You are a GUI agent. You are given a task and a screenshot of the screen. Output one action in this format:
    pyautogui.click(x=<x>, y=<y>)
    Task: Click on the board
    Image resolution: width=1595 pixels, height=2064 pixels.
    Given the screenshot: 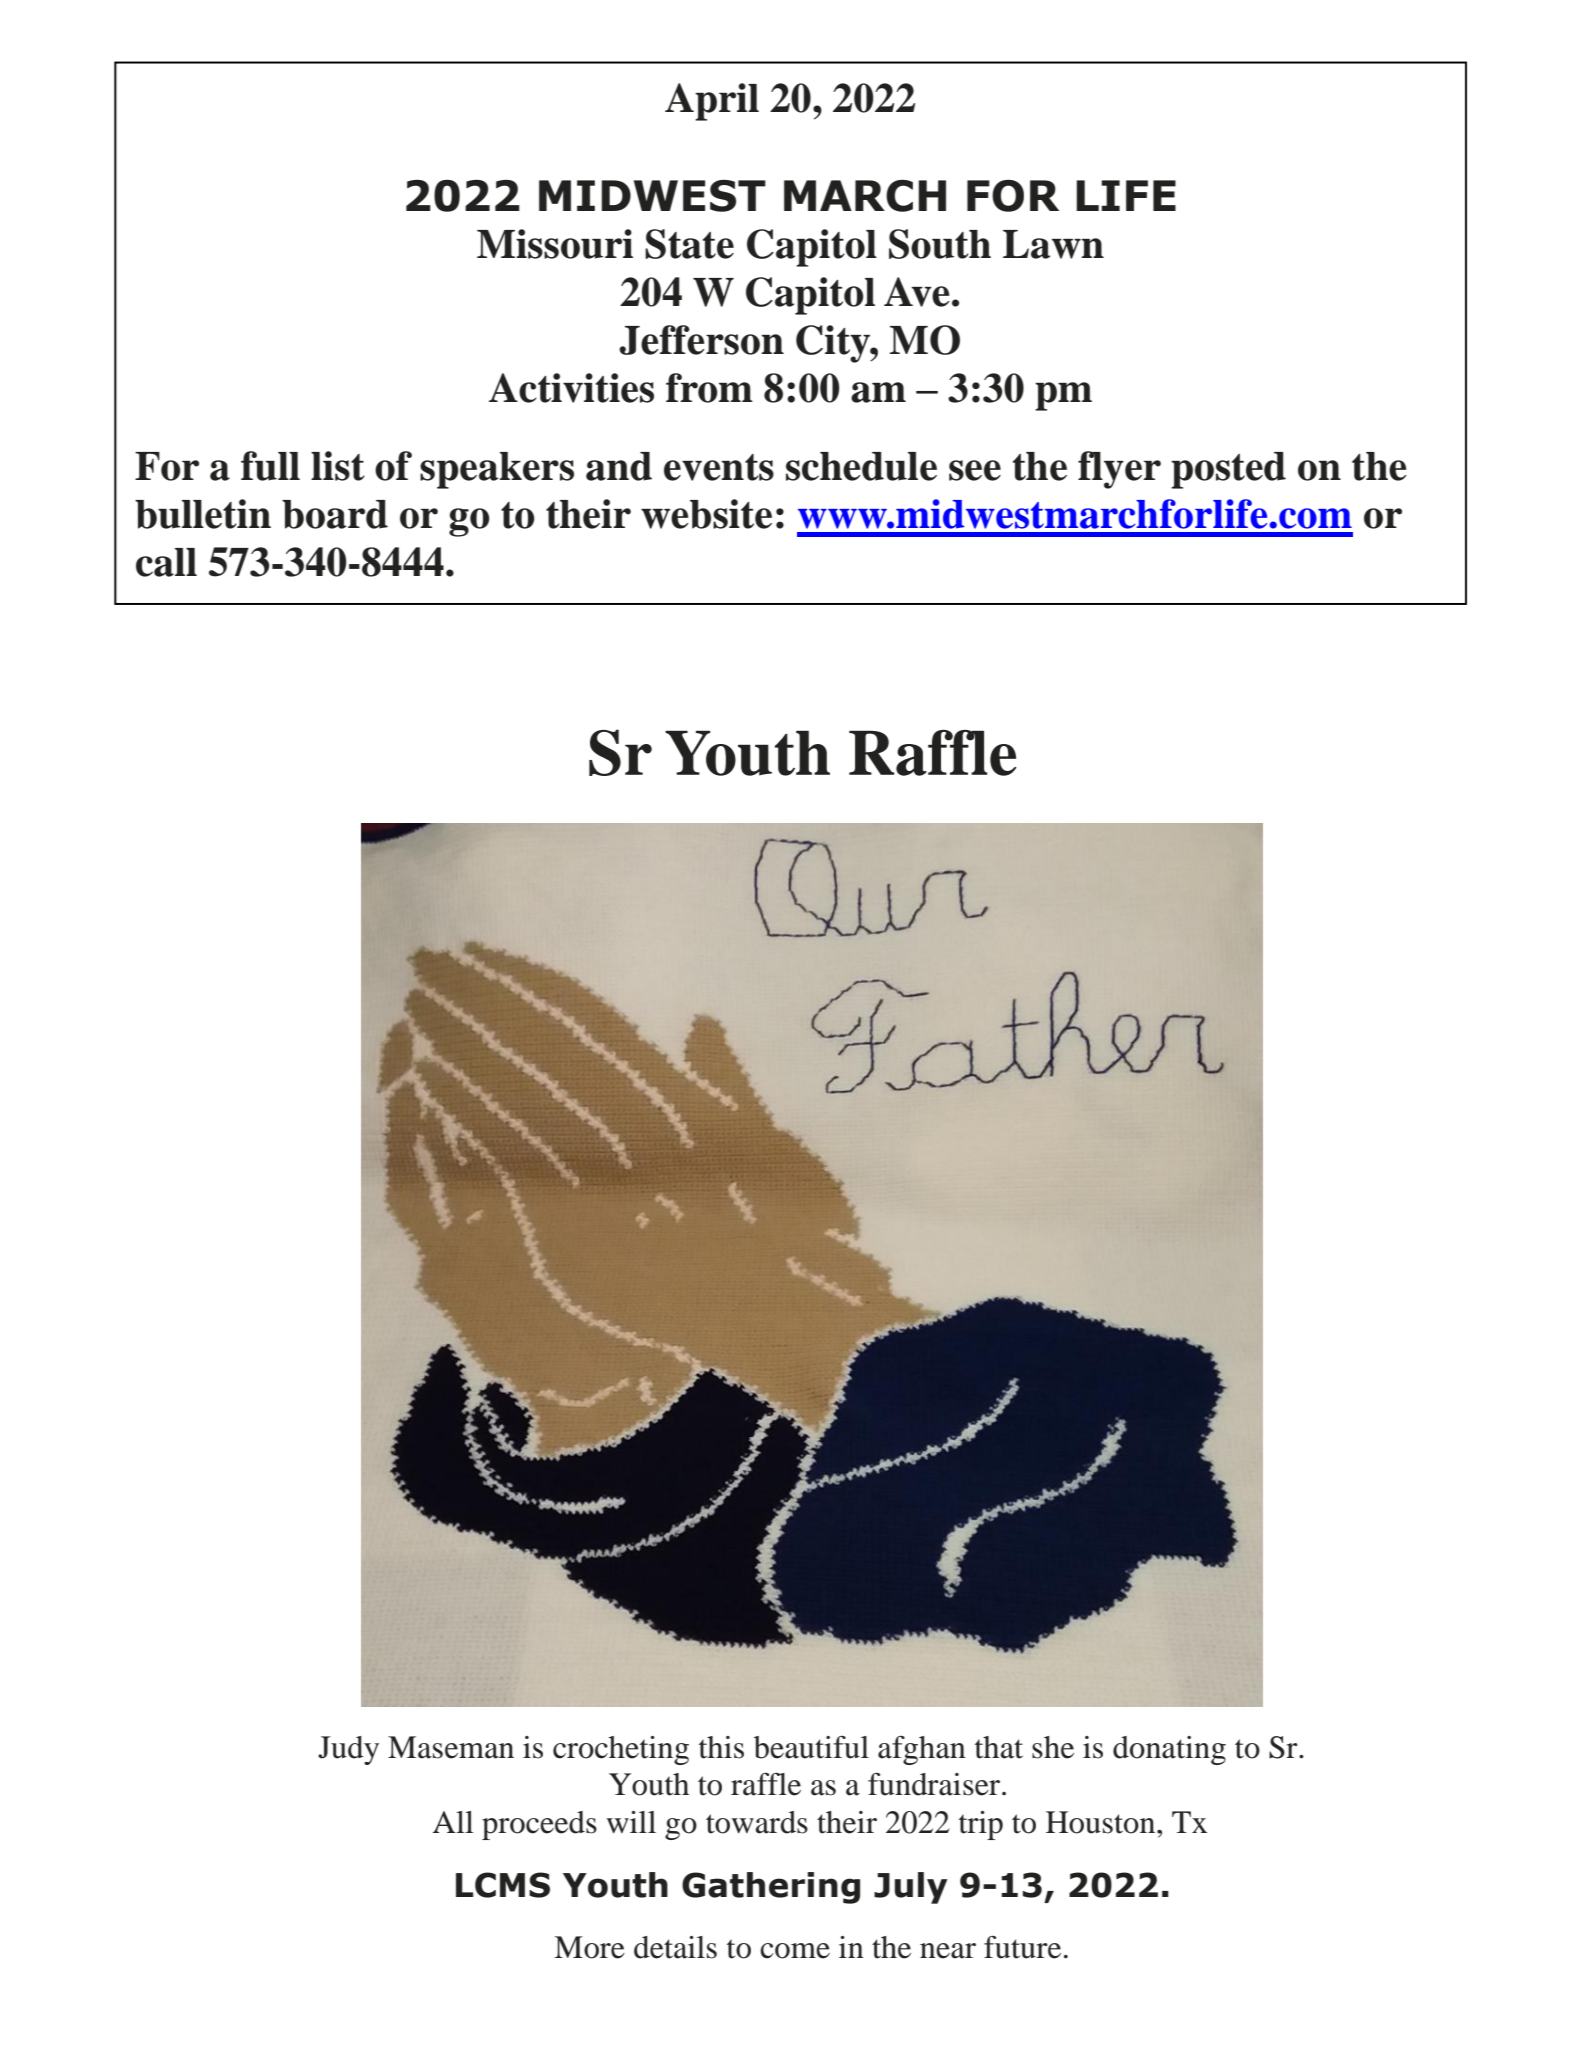 What is the action you would take?
    pyautogui.click(x=335, y=514)
